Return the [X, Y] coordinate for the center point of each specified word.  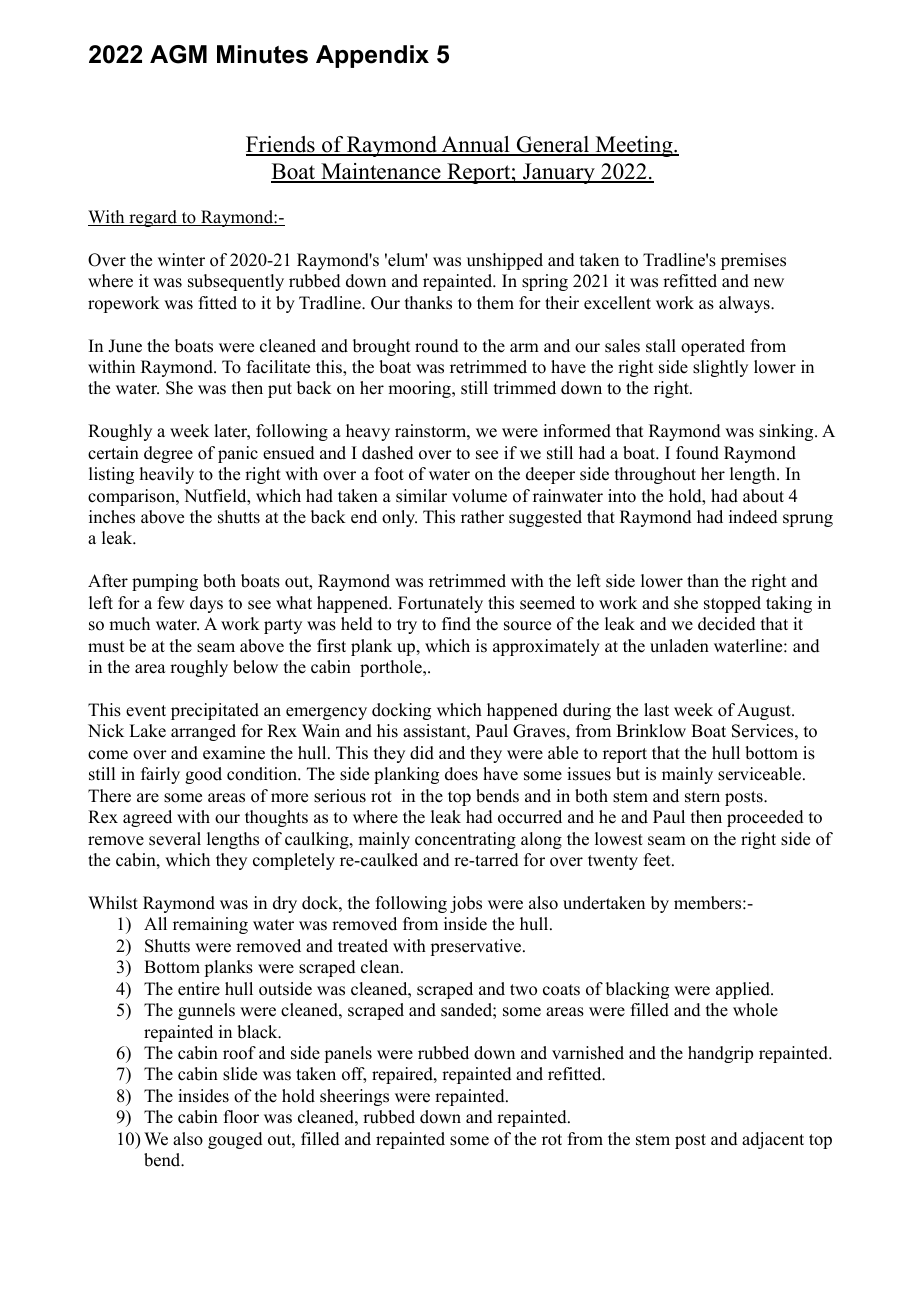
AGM [178, 54]
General [553, 145]
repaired [403, 1075]
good [203, 775]
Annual [475, 145]
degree [168, 454]
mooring [420, 389]
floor [241, 1117]
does [461, 774]
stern [702, 797]
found [697, 453]
